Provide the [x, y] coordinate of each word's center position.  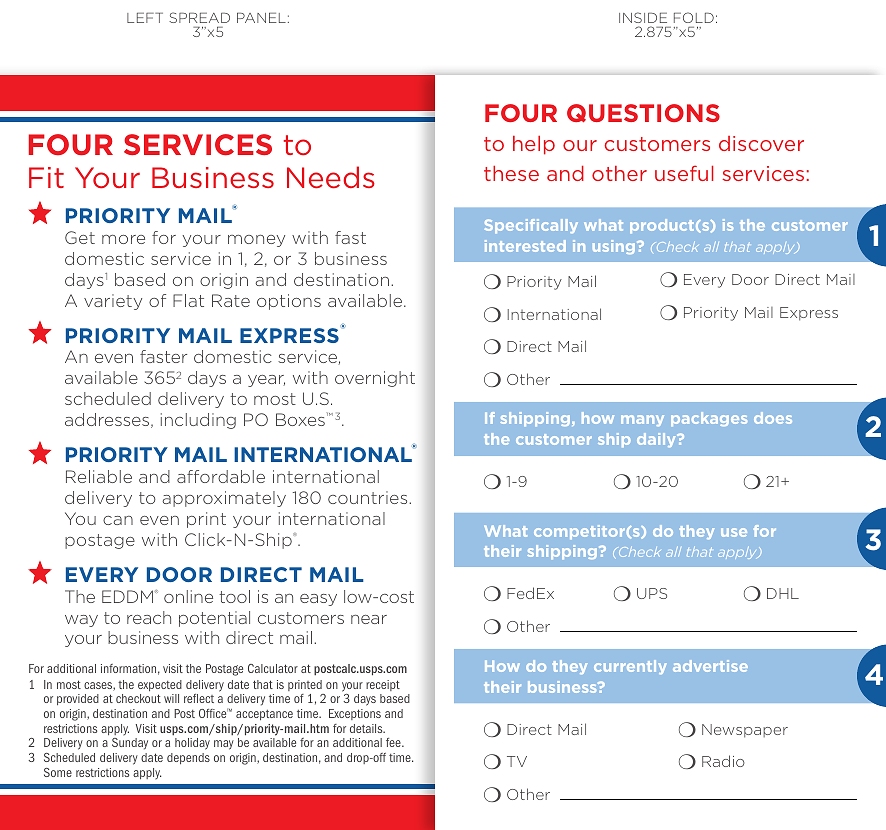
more [123, 239]
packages [709, 419]
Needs [331, 177]
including [198, 421]
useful [684, 173]
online [188, 596]
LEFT [145, 18]
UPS [652, 593]
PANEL [261, 18]
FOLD [694, 17]
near [369, 619]
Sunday [130, 744]
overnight [375, 379]
